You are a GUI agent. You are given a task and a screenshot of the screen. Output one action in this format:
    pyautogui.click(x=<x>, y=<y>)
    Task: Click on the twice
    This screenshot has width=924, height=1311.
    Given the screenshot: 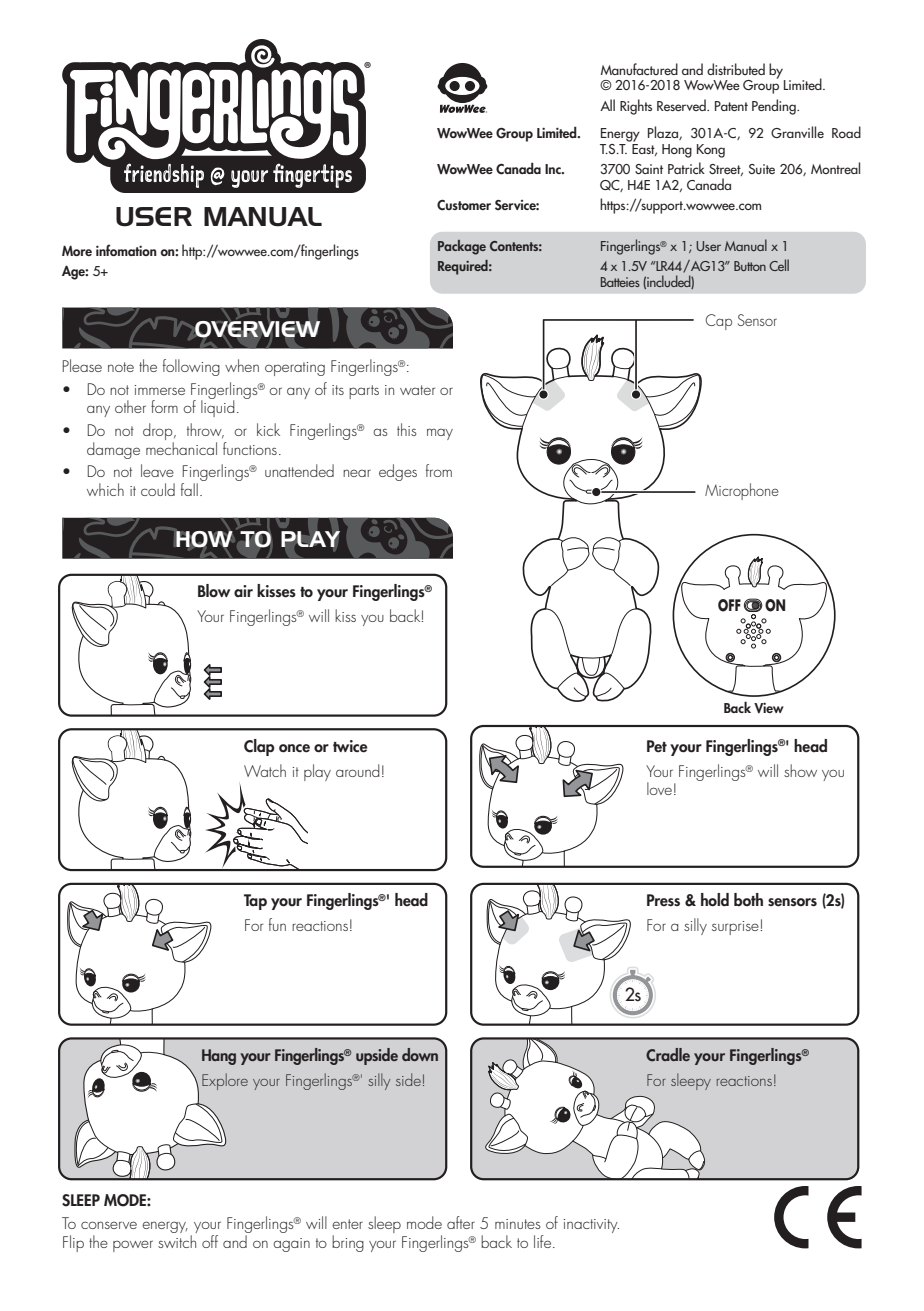 What is the action you would take?
    pyautogui.click(x=350, y=746)
